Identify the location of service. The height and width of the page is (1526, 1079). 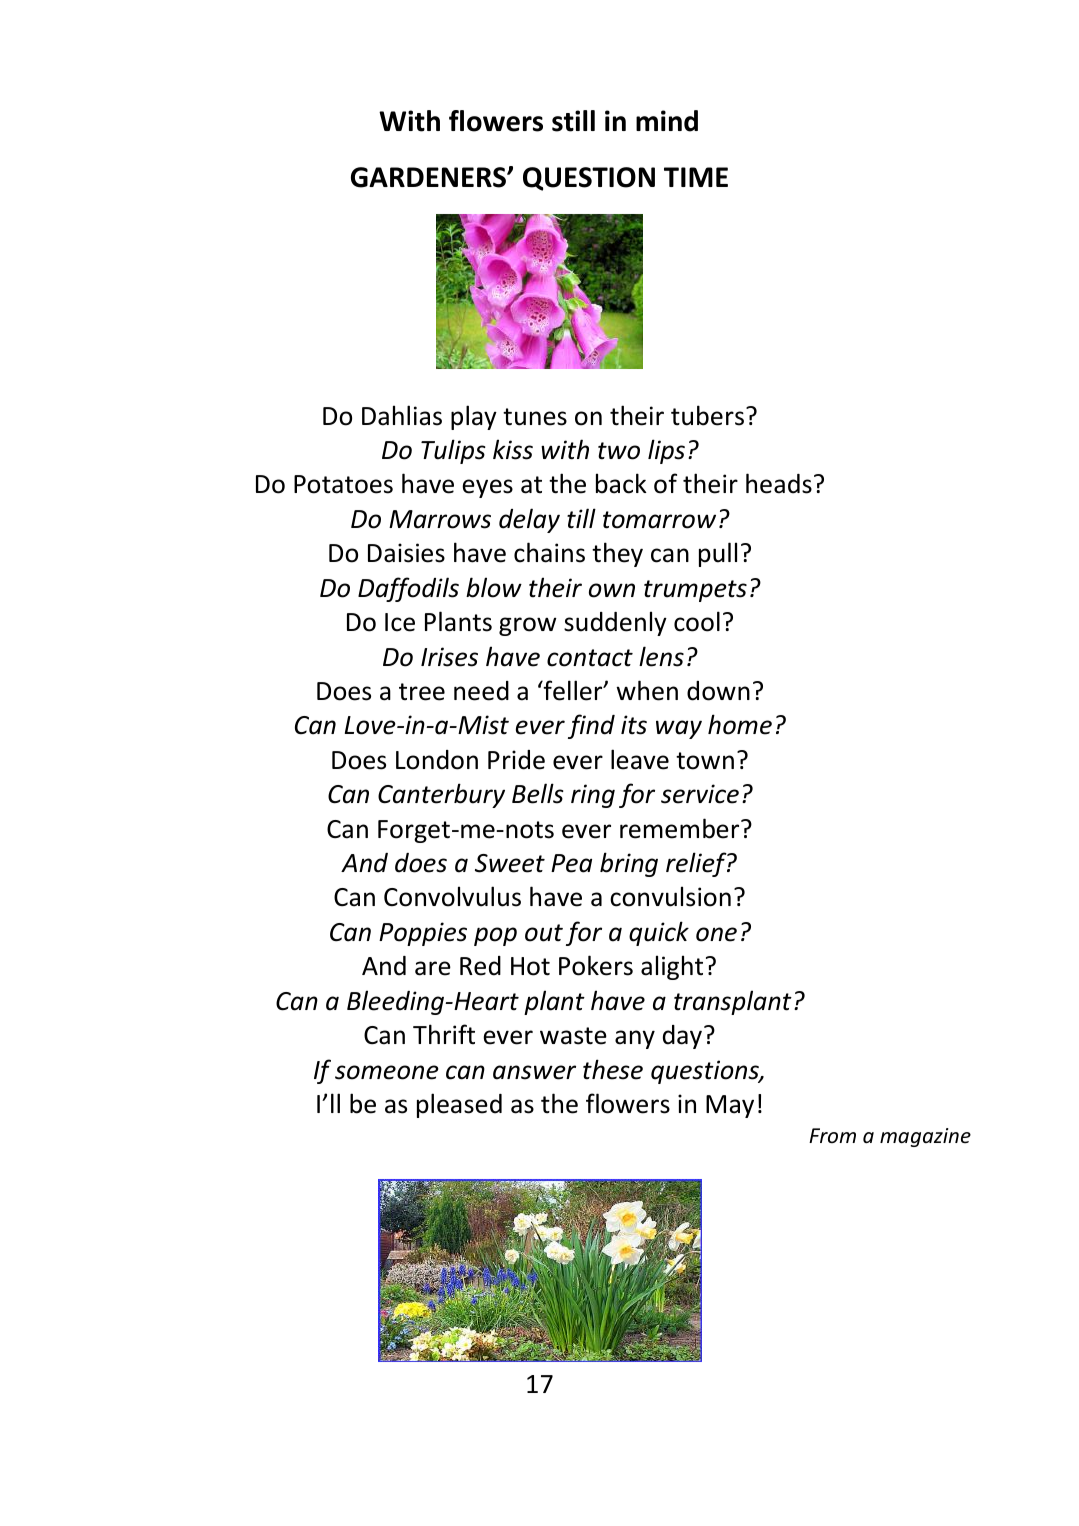
(700, 794).
